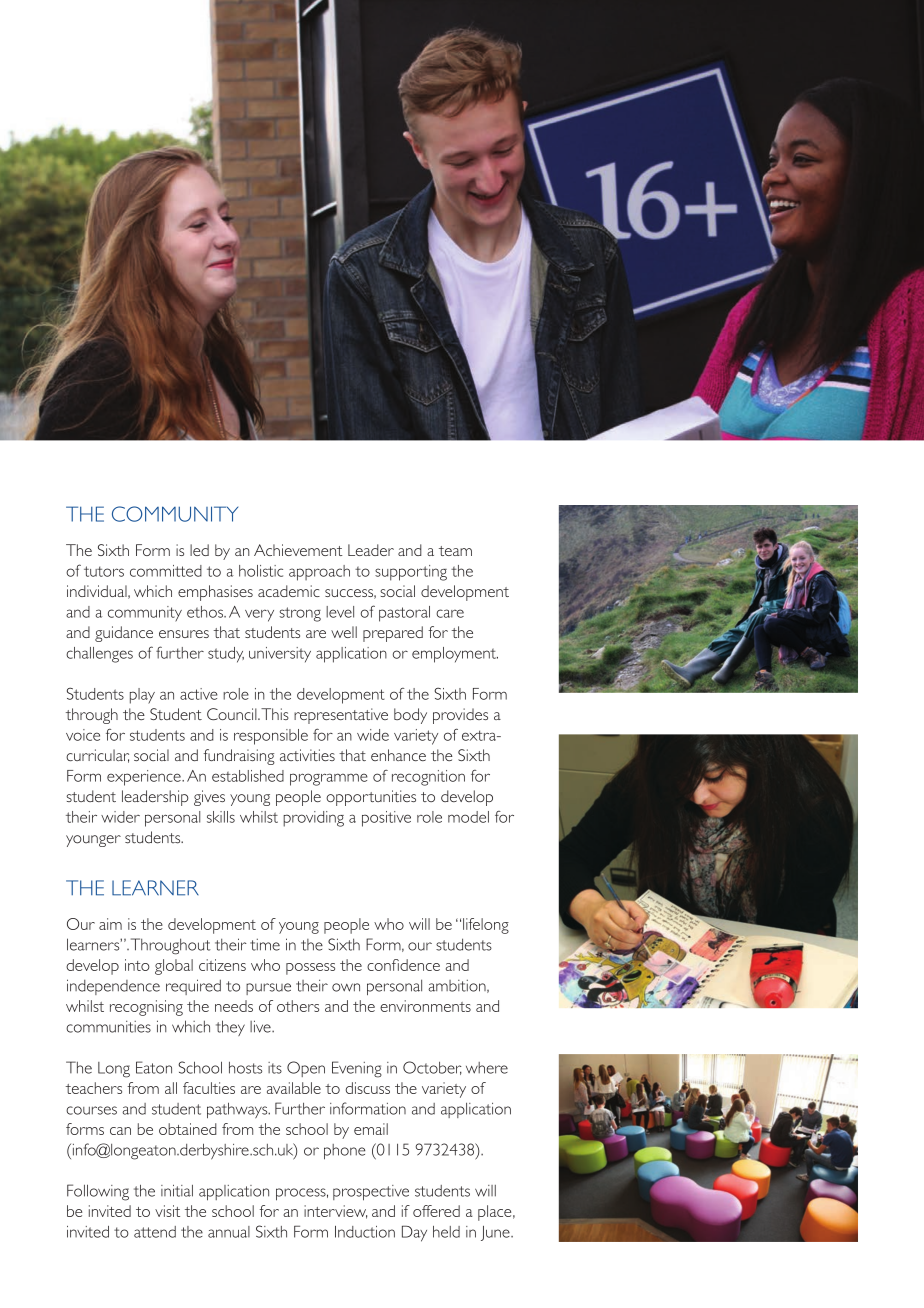  Describe the element at coordinates (436, 1211) in the screenshot. I see `offered` at that location.
